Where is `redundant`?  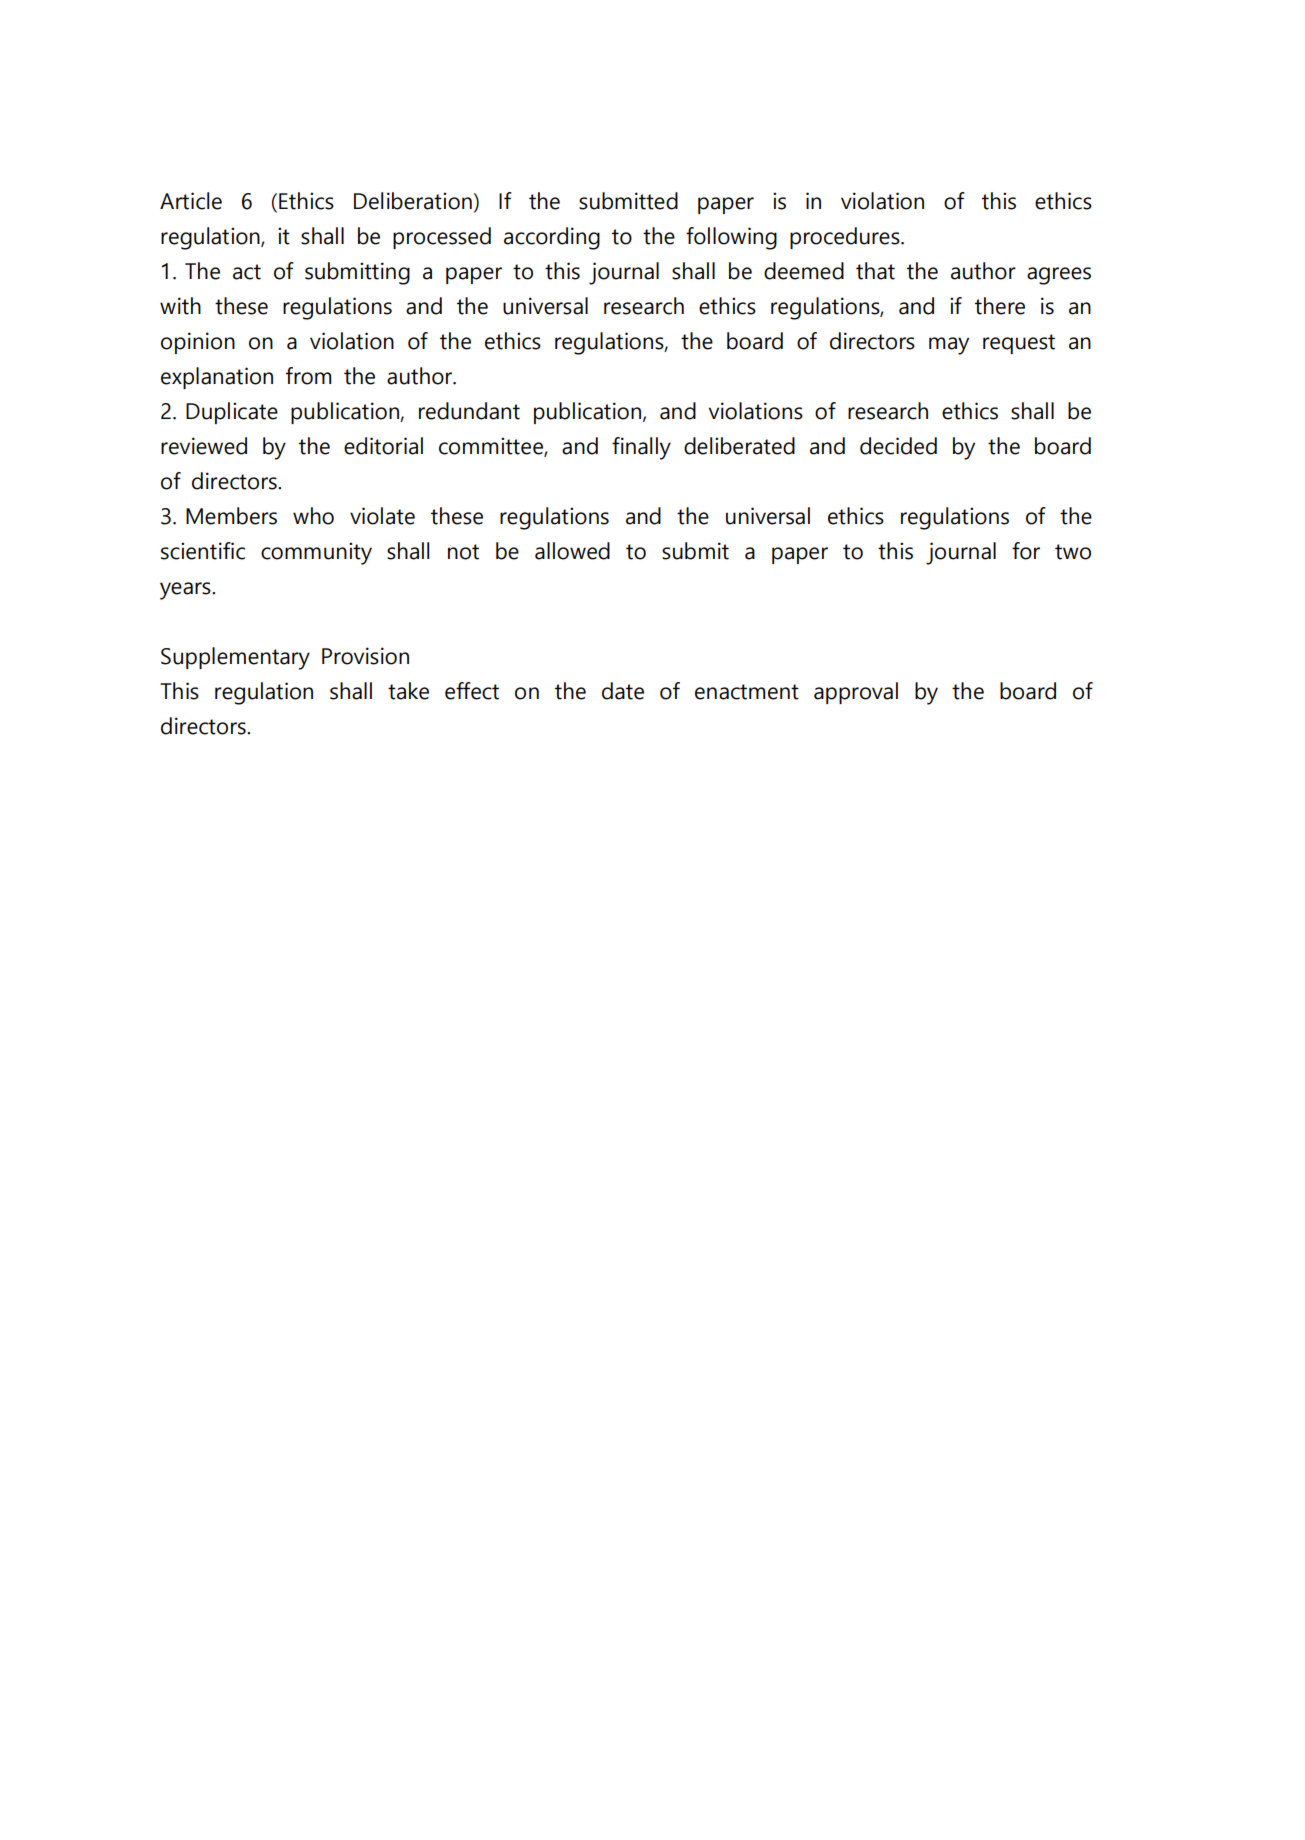
redundant is located at coordinates (469, 411).
